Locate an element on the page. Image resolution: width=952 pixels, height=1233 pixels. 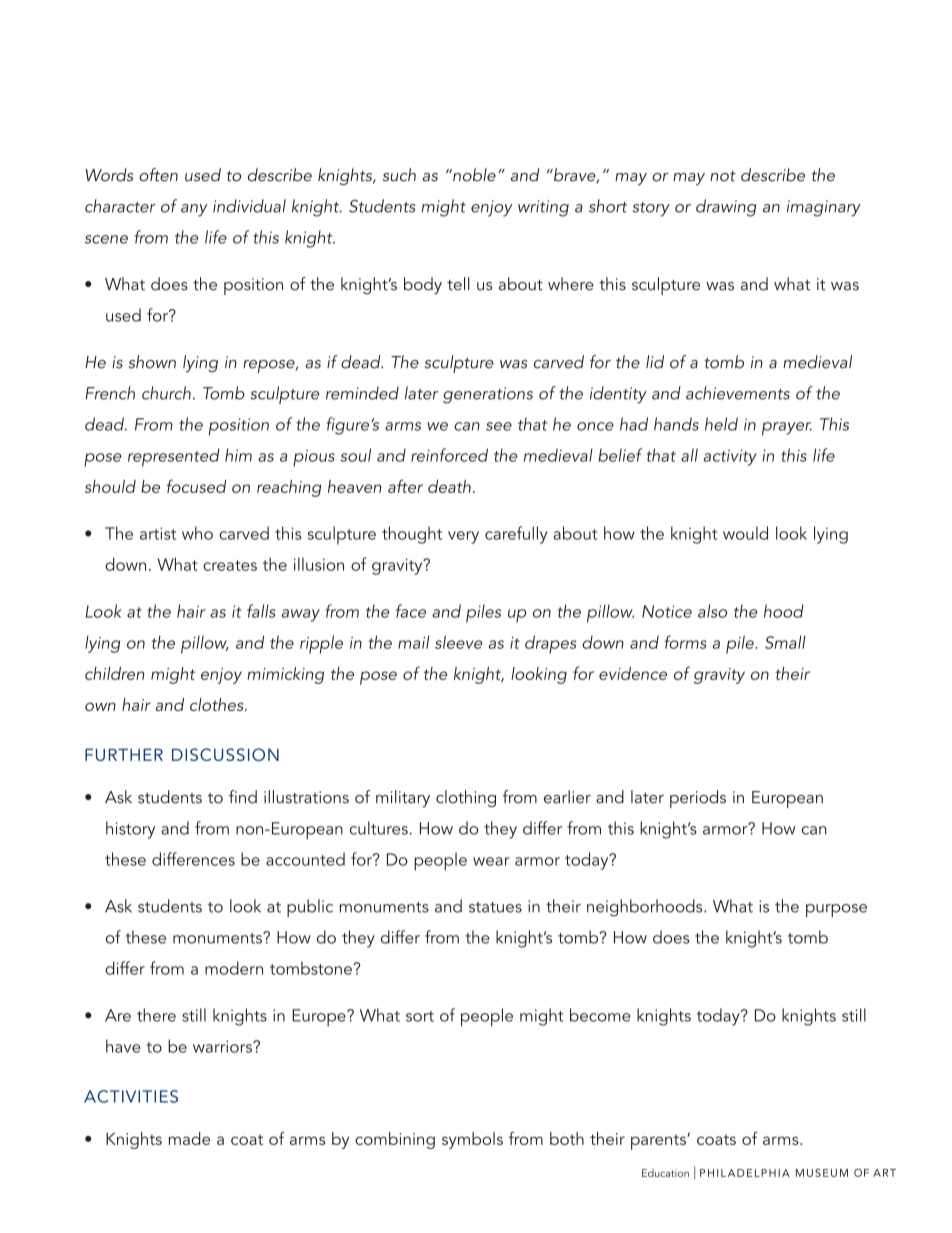
made is located at coordinates (189, 1138).
